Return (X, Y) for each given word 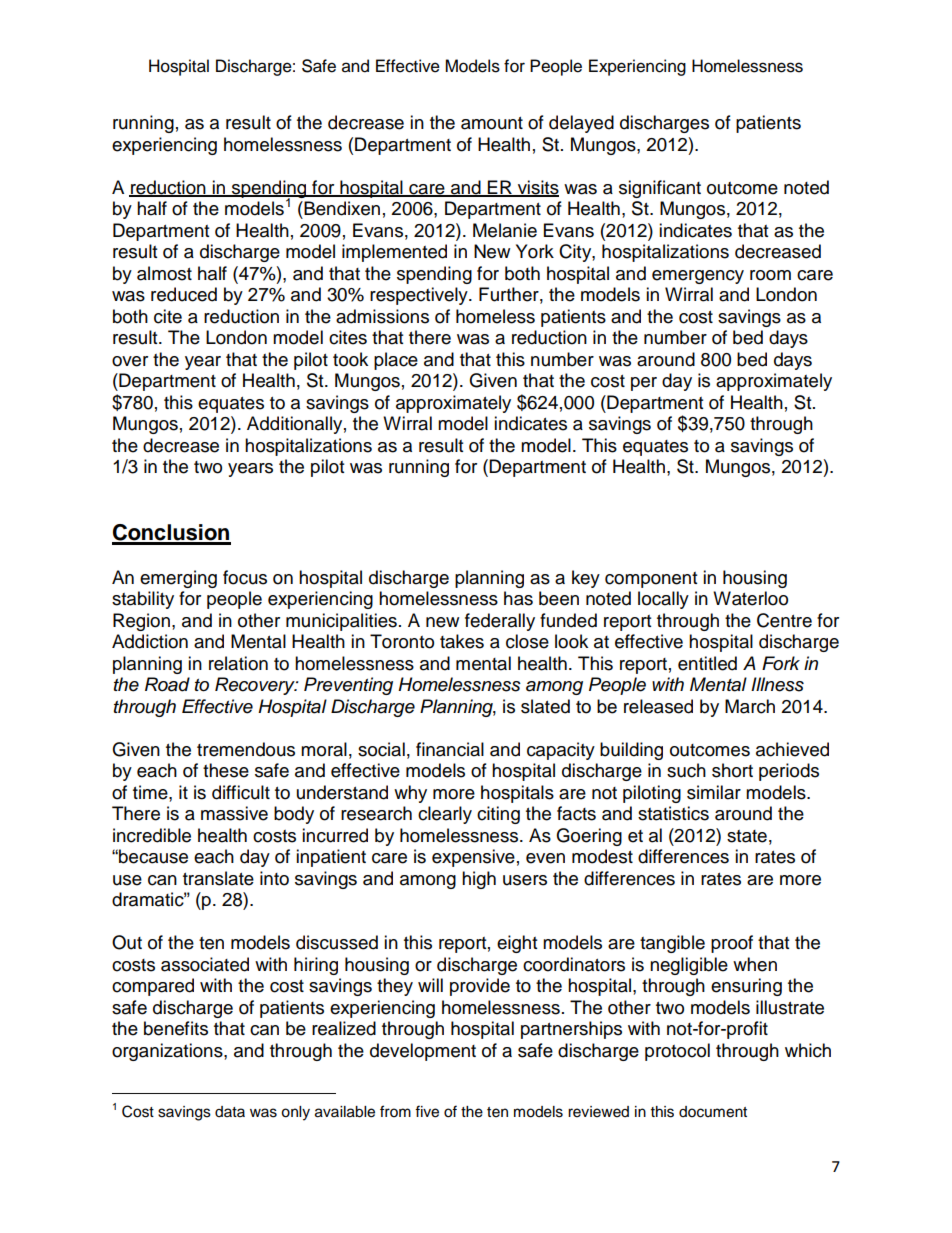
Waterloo (750, 598)
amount (492, 123)
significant (660, 189)
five (427, 1111)
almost (164, 273)
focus (245, 577)
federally (500, 622)
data (230, 1111)
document (713, 1112)
